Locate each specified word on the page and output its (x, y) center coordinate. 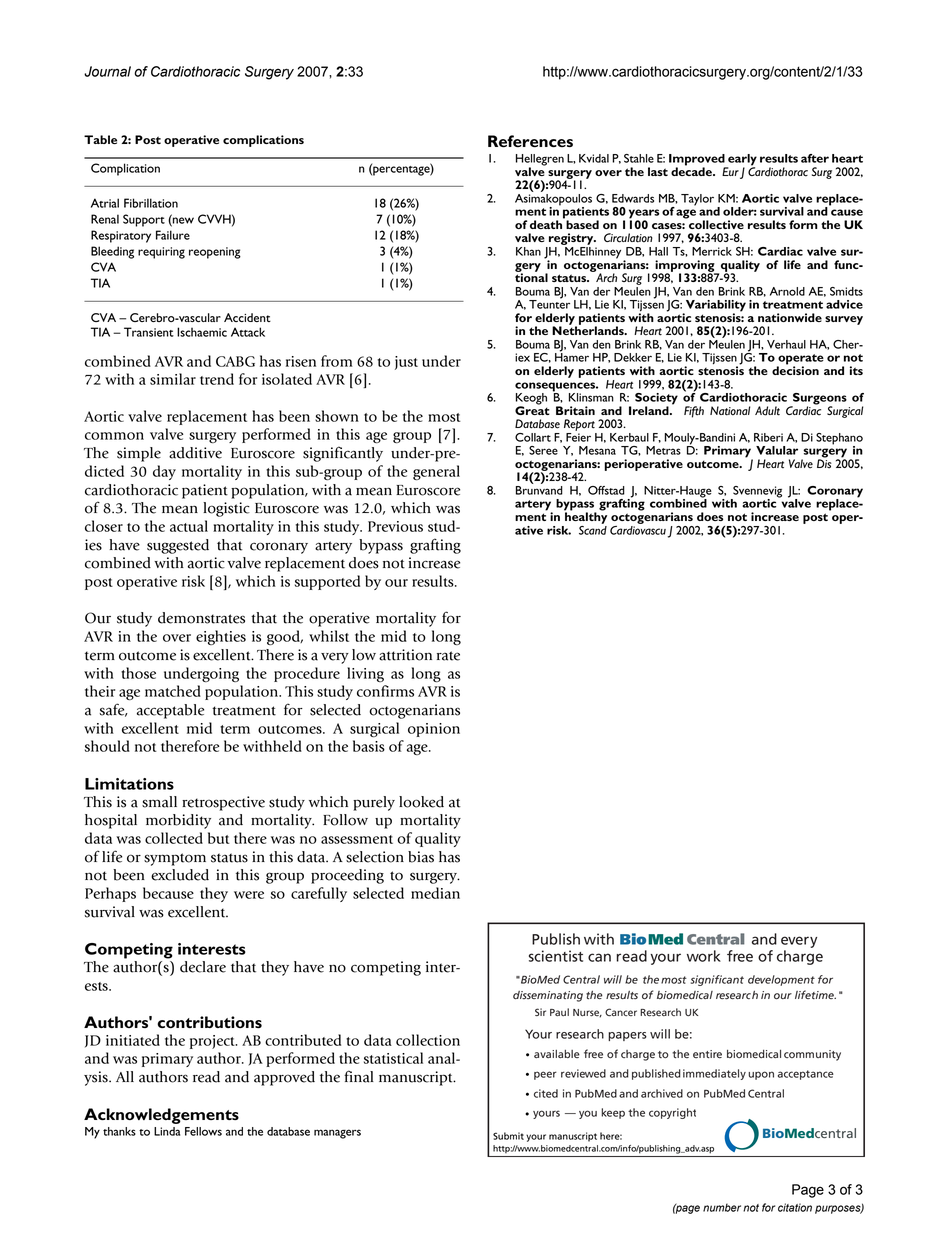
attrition (405, 655)
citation (795, 1207)
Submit (508, 1136)
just (406, 363)
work (704, 956)
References (530, 141)
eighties (221, 637)
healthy (585, 517)
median (435, 893)
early (741, 161)
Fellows (203, 1131)
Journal (107, 71)
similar (173, 379)
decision (795, 369)
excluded (180, 875)
